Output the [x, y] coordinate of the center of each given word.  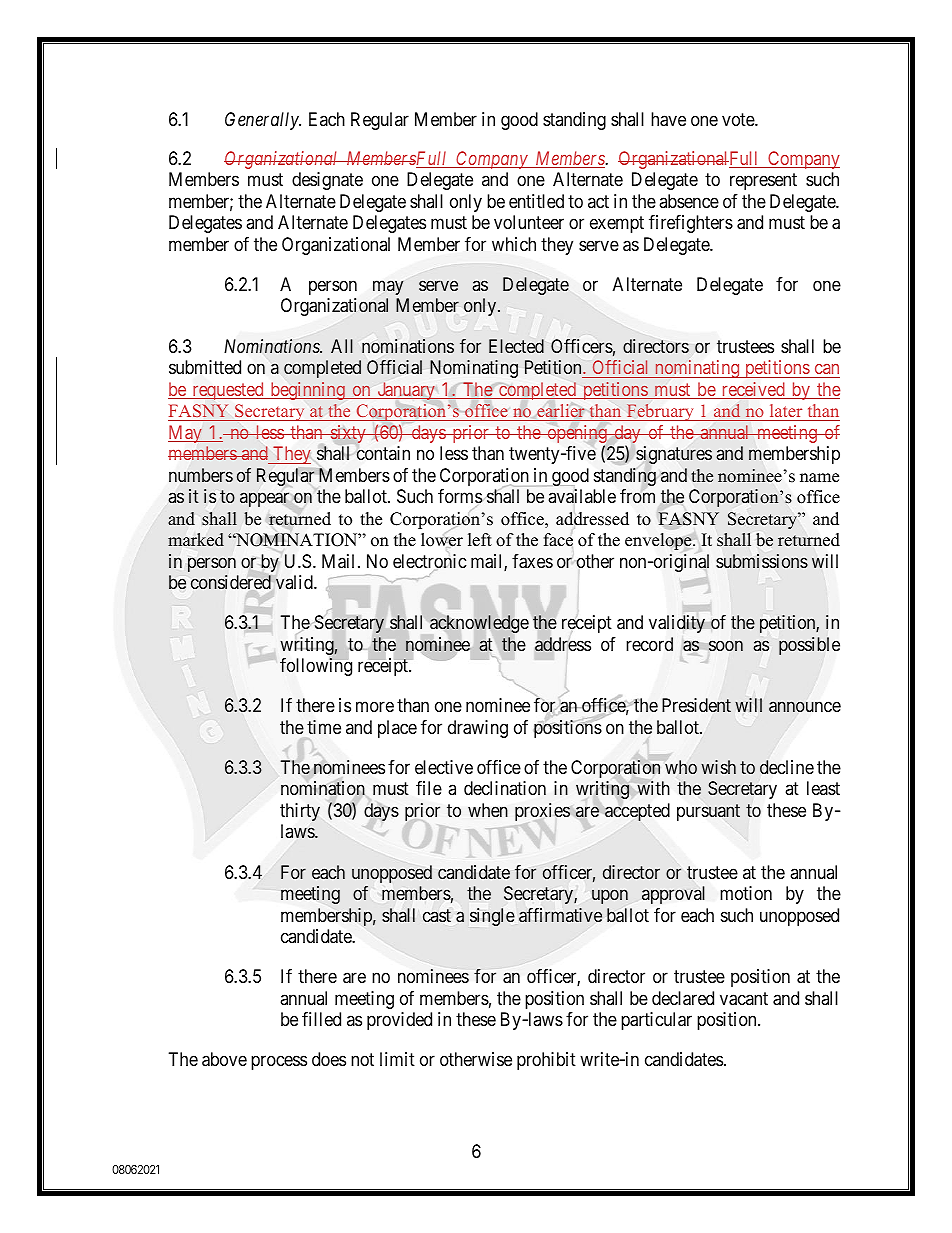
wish [718, 767]
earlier [561, 411]
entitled [536, 201]
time [324, 727]
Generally [263, 121]
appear [264, 499]
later [786, 410]
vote [739, 119]
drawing [478, 729]
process [279, 1063]
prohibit [546, 1061]
